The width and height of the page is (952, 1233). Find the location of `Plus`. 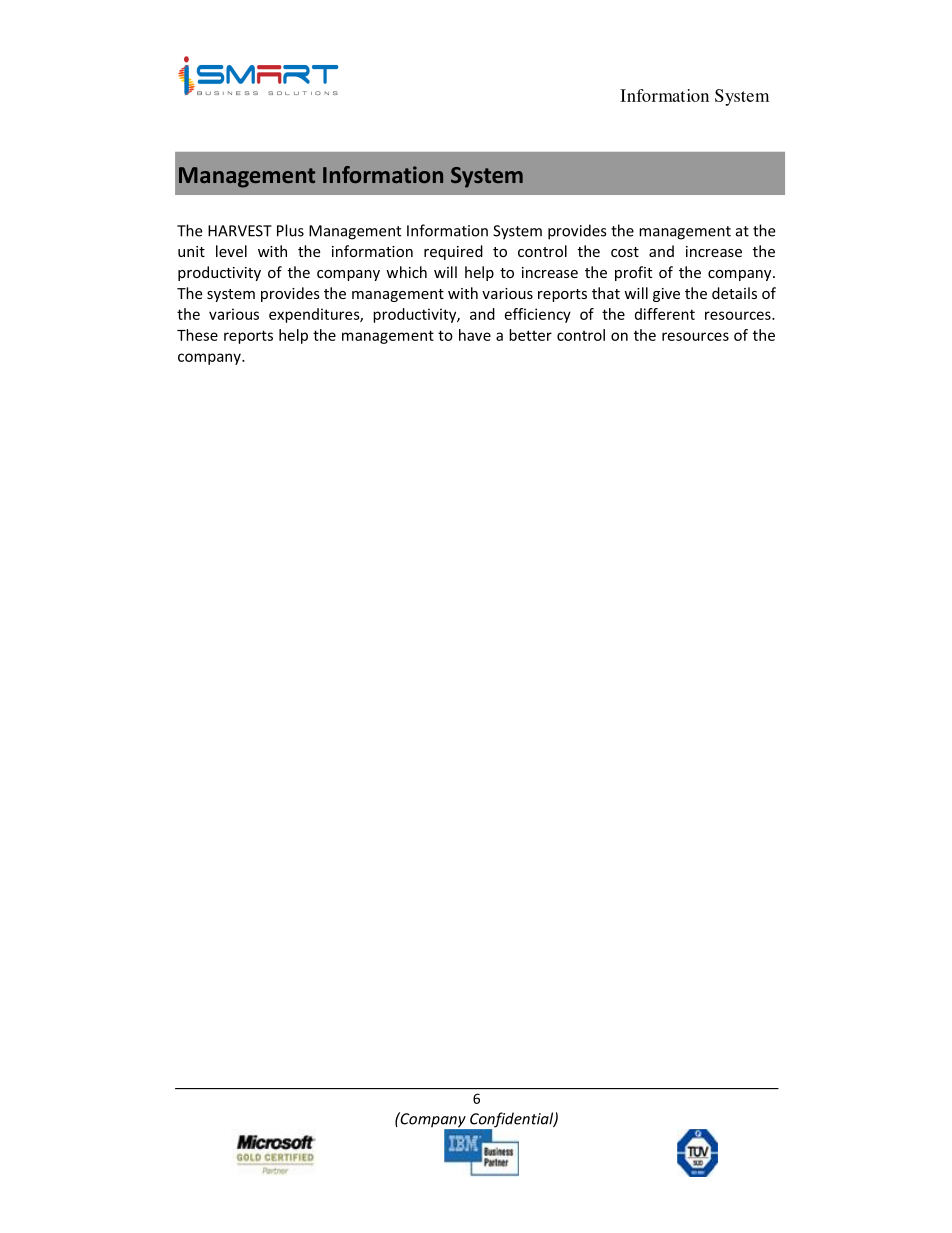

Plus is located at coordinates (290, 230).
